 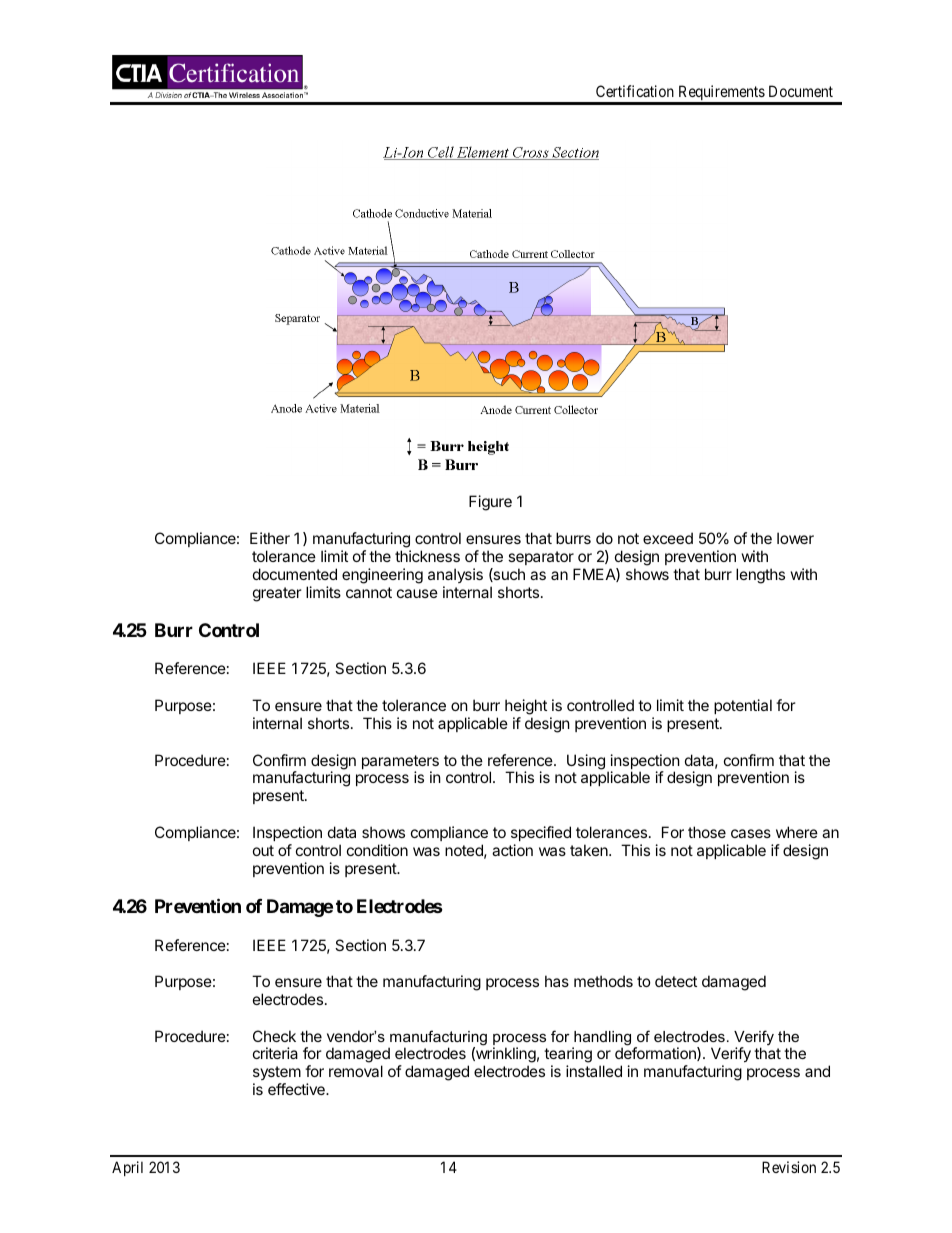 I want to click on out, so click(x=263, y=850).
